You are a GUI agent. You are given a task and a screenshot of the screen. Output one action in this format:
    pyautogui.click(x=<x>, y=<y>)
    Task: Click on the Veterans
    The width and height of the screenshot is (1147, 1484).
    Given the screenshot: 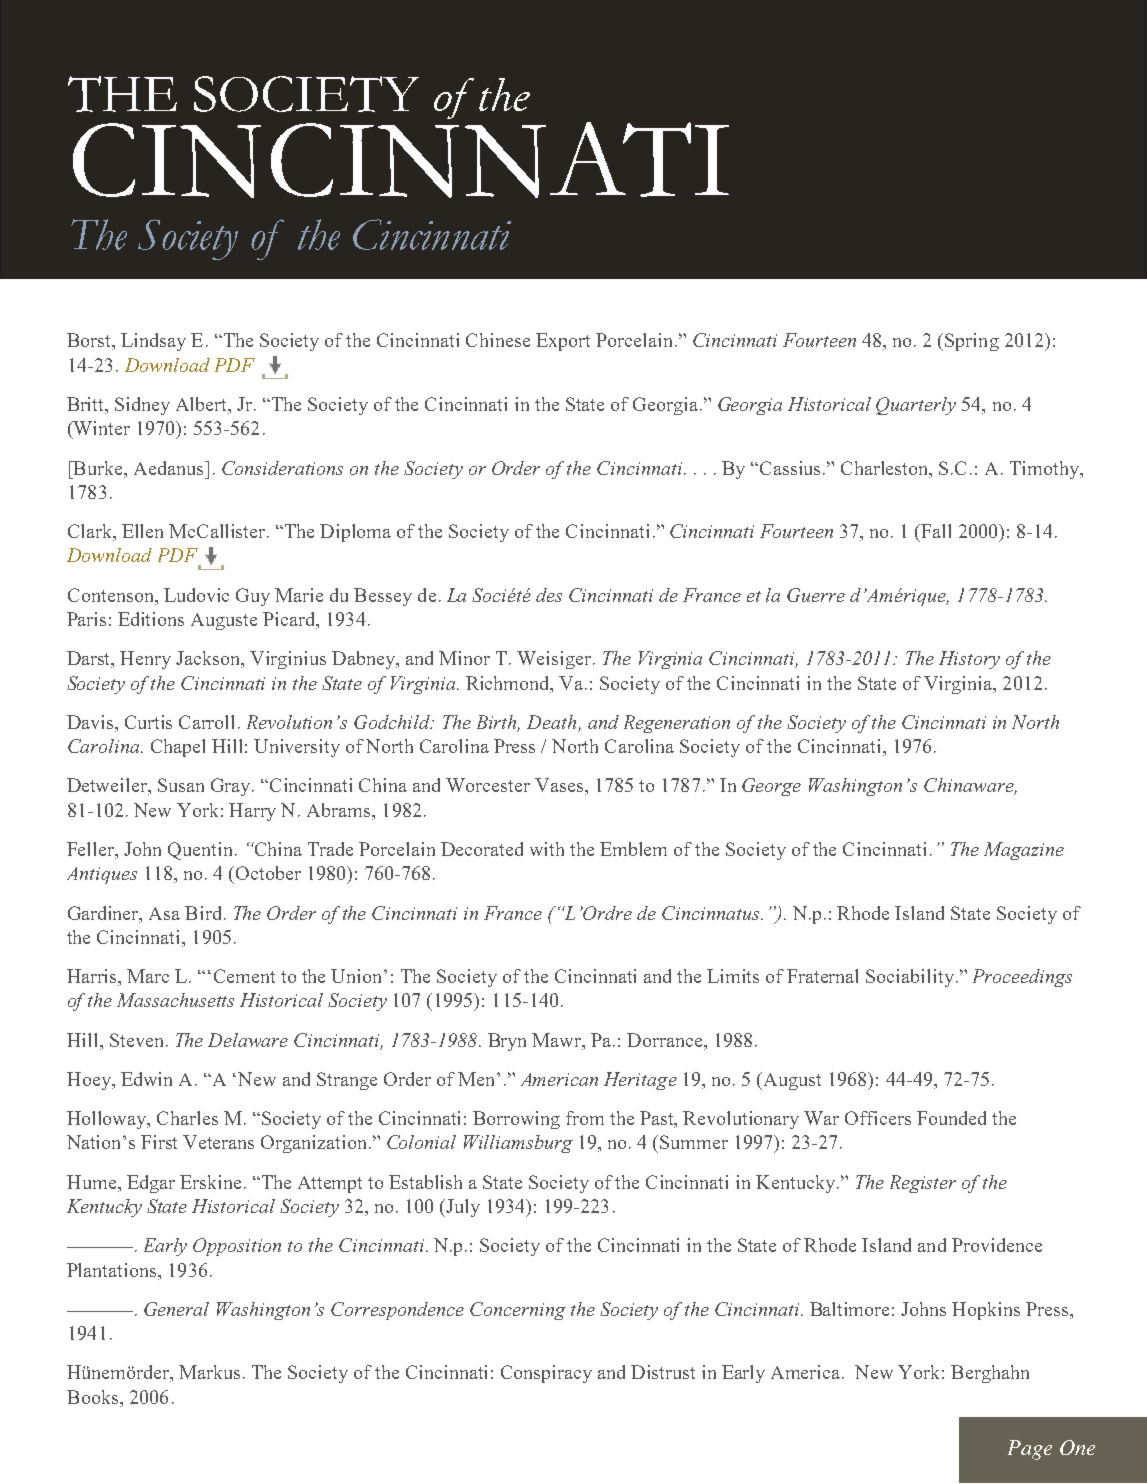 What is the action you would take?
    pyautogui.click(x=218, y=1142)
